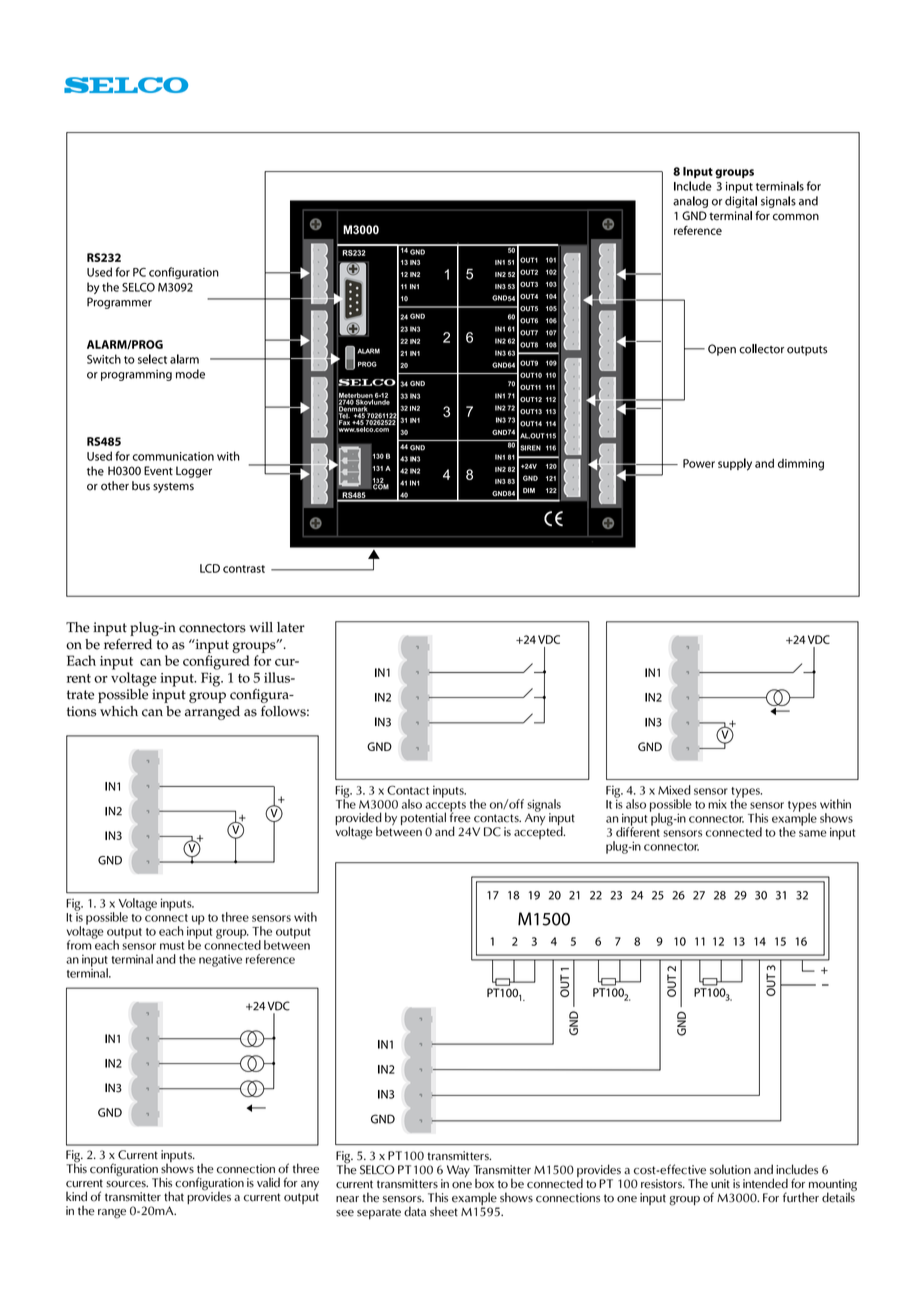 Image resolution: width=924 pixels, height=1308 pixels. Describe the element at coordinates (128, 644) in the page. I see `referred` at that location.
